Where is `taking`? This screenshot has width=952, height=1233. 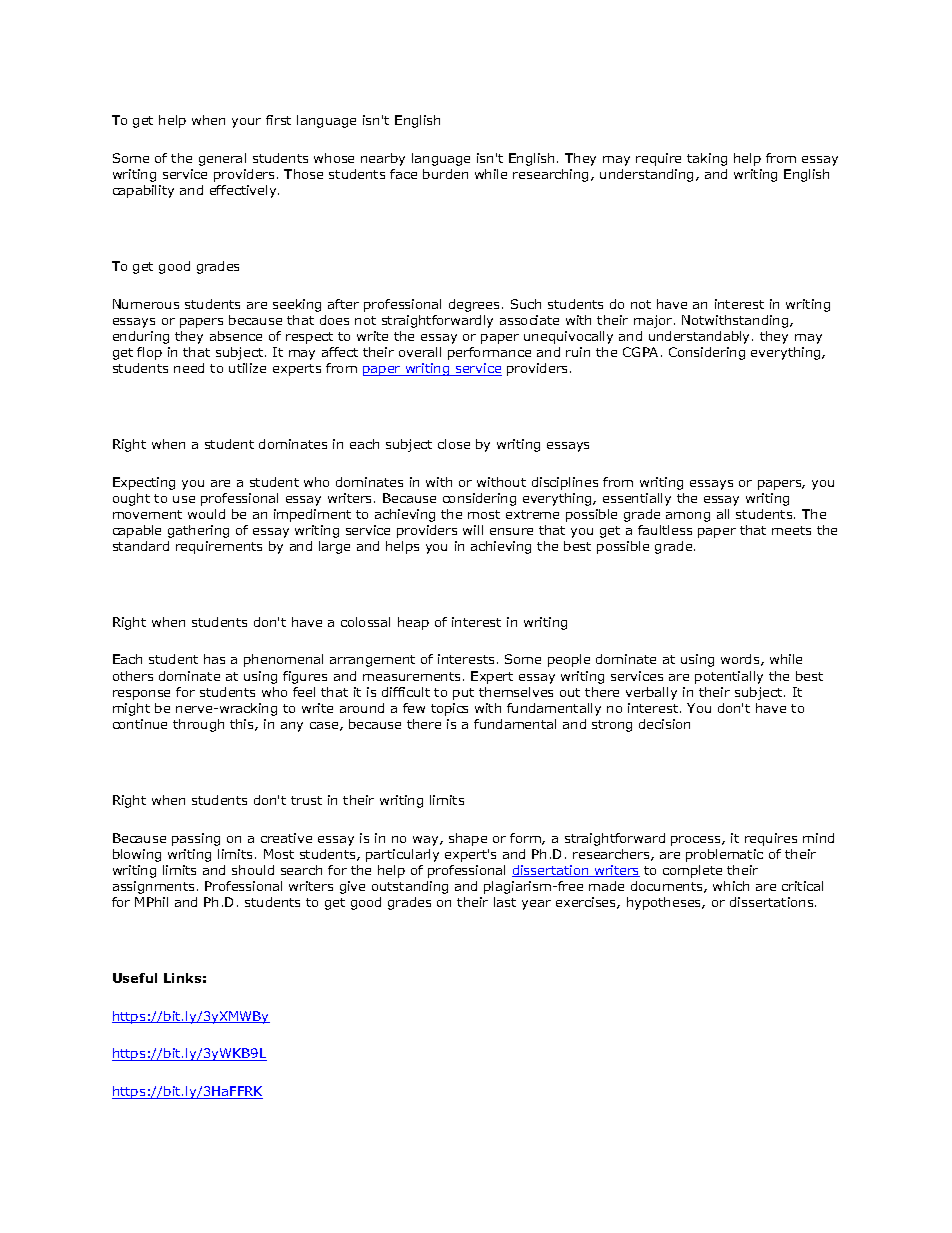
taking is located at coordinates (707, 159).
